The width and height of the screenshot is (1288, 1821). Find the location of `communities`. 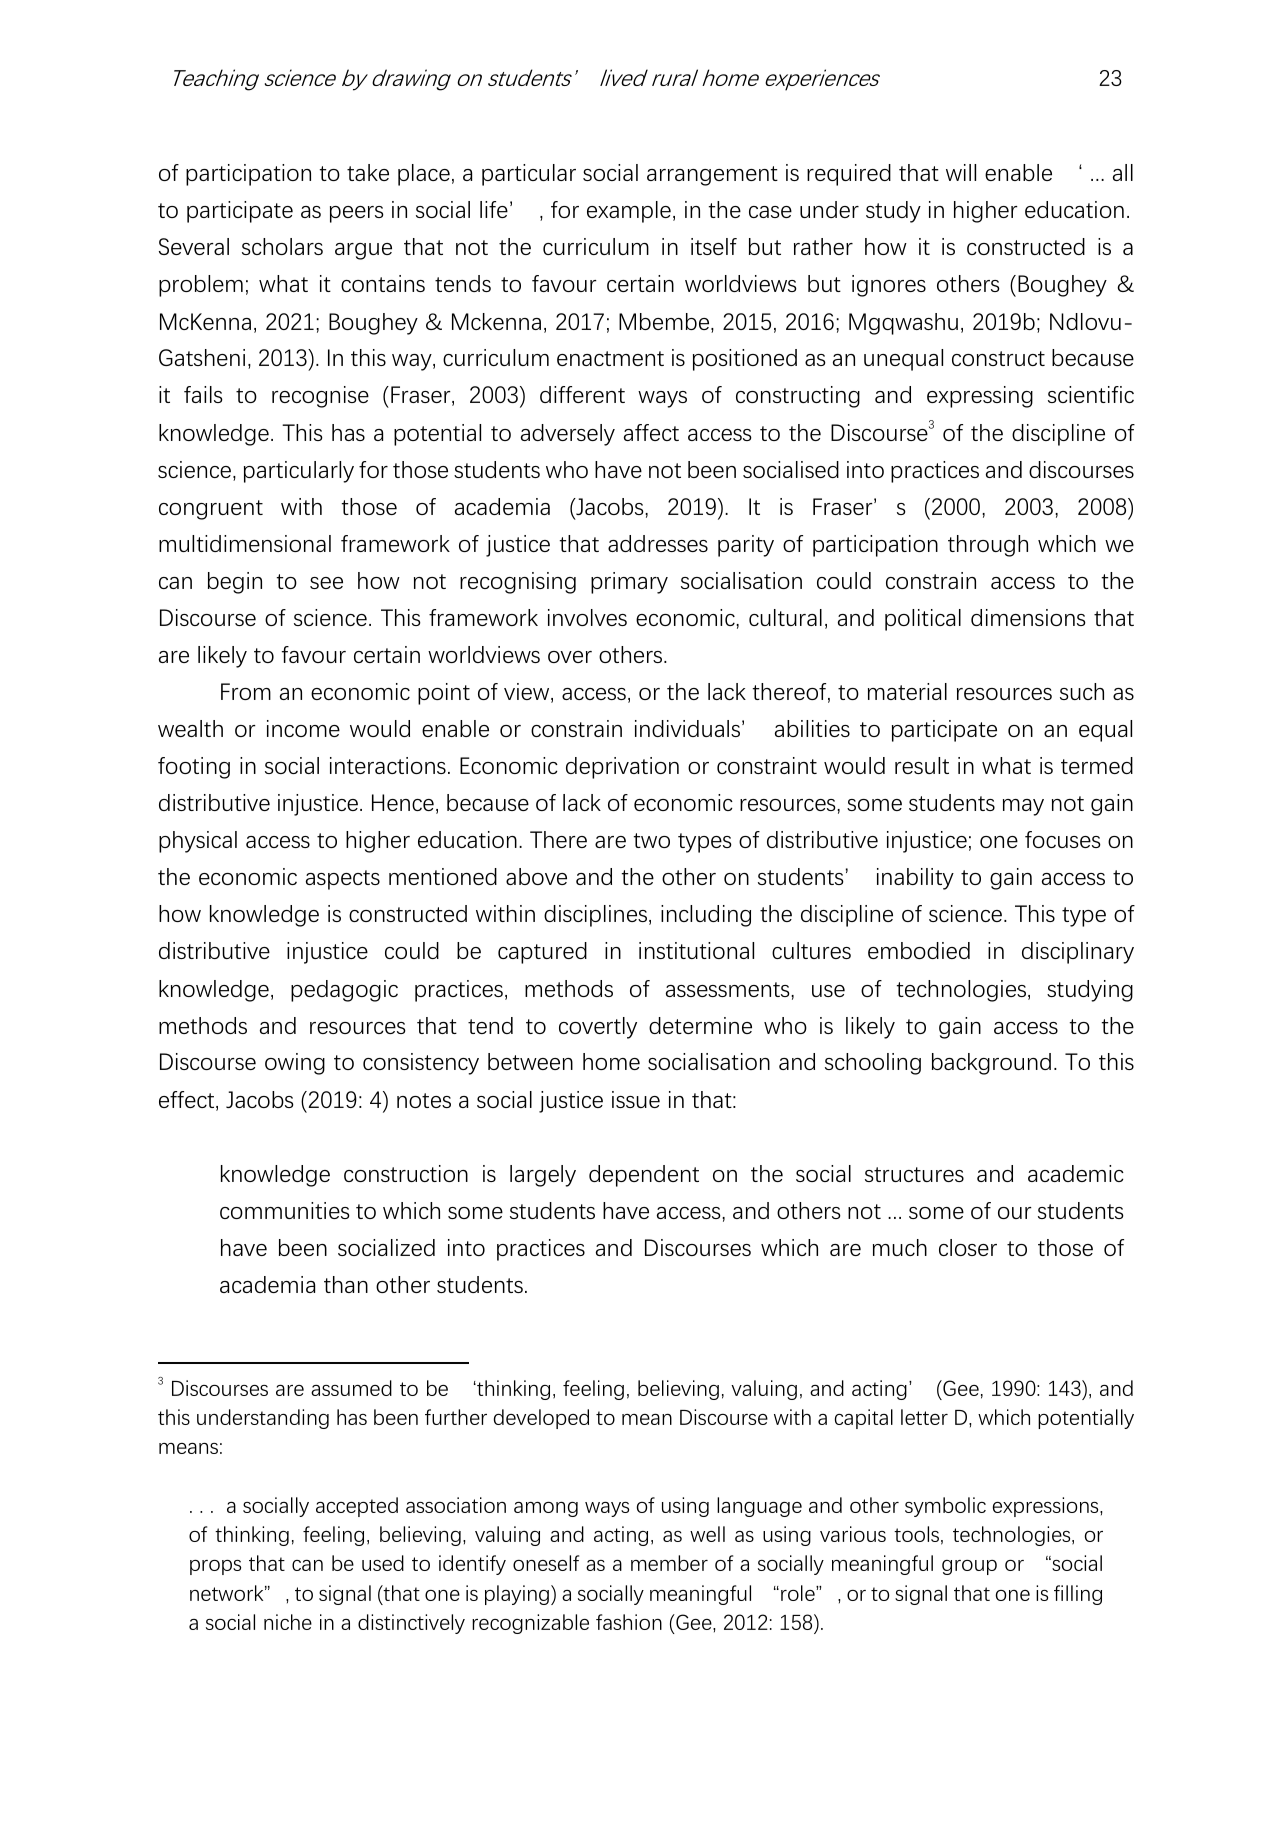

communities is located at coordinates (285, 1210).
